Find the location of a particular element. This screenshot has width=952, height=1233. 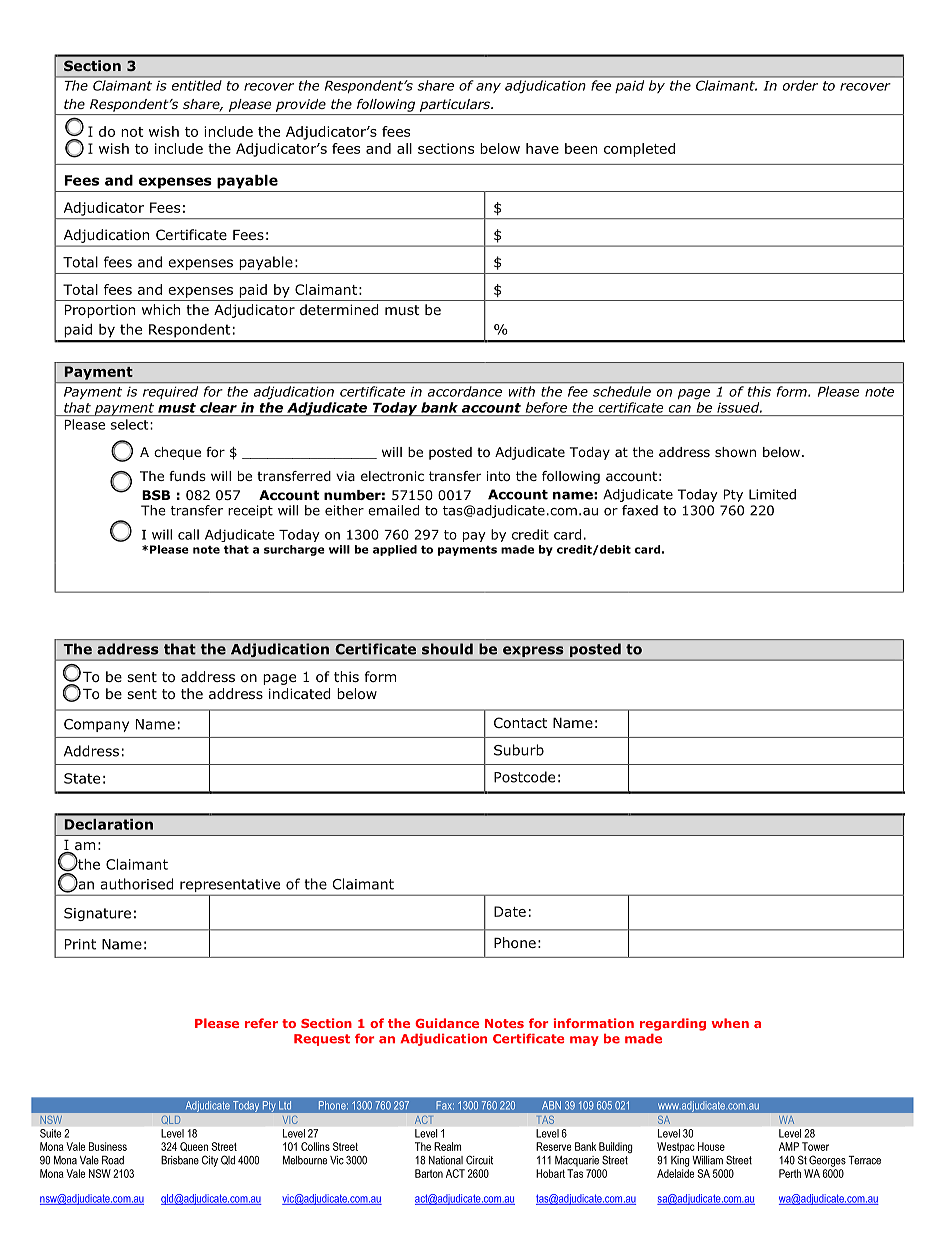

order is located at coordinates (800, 85).
